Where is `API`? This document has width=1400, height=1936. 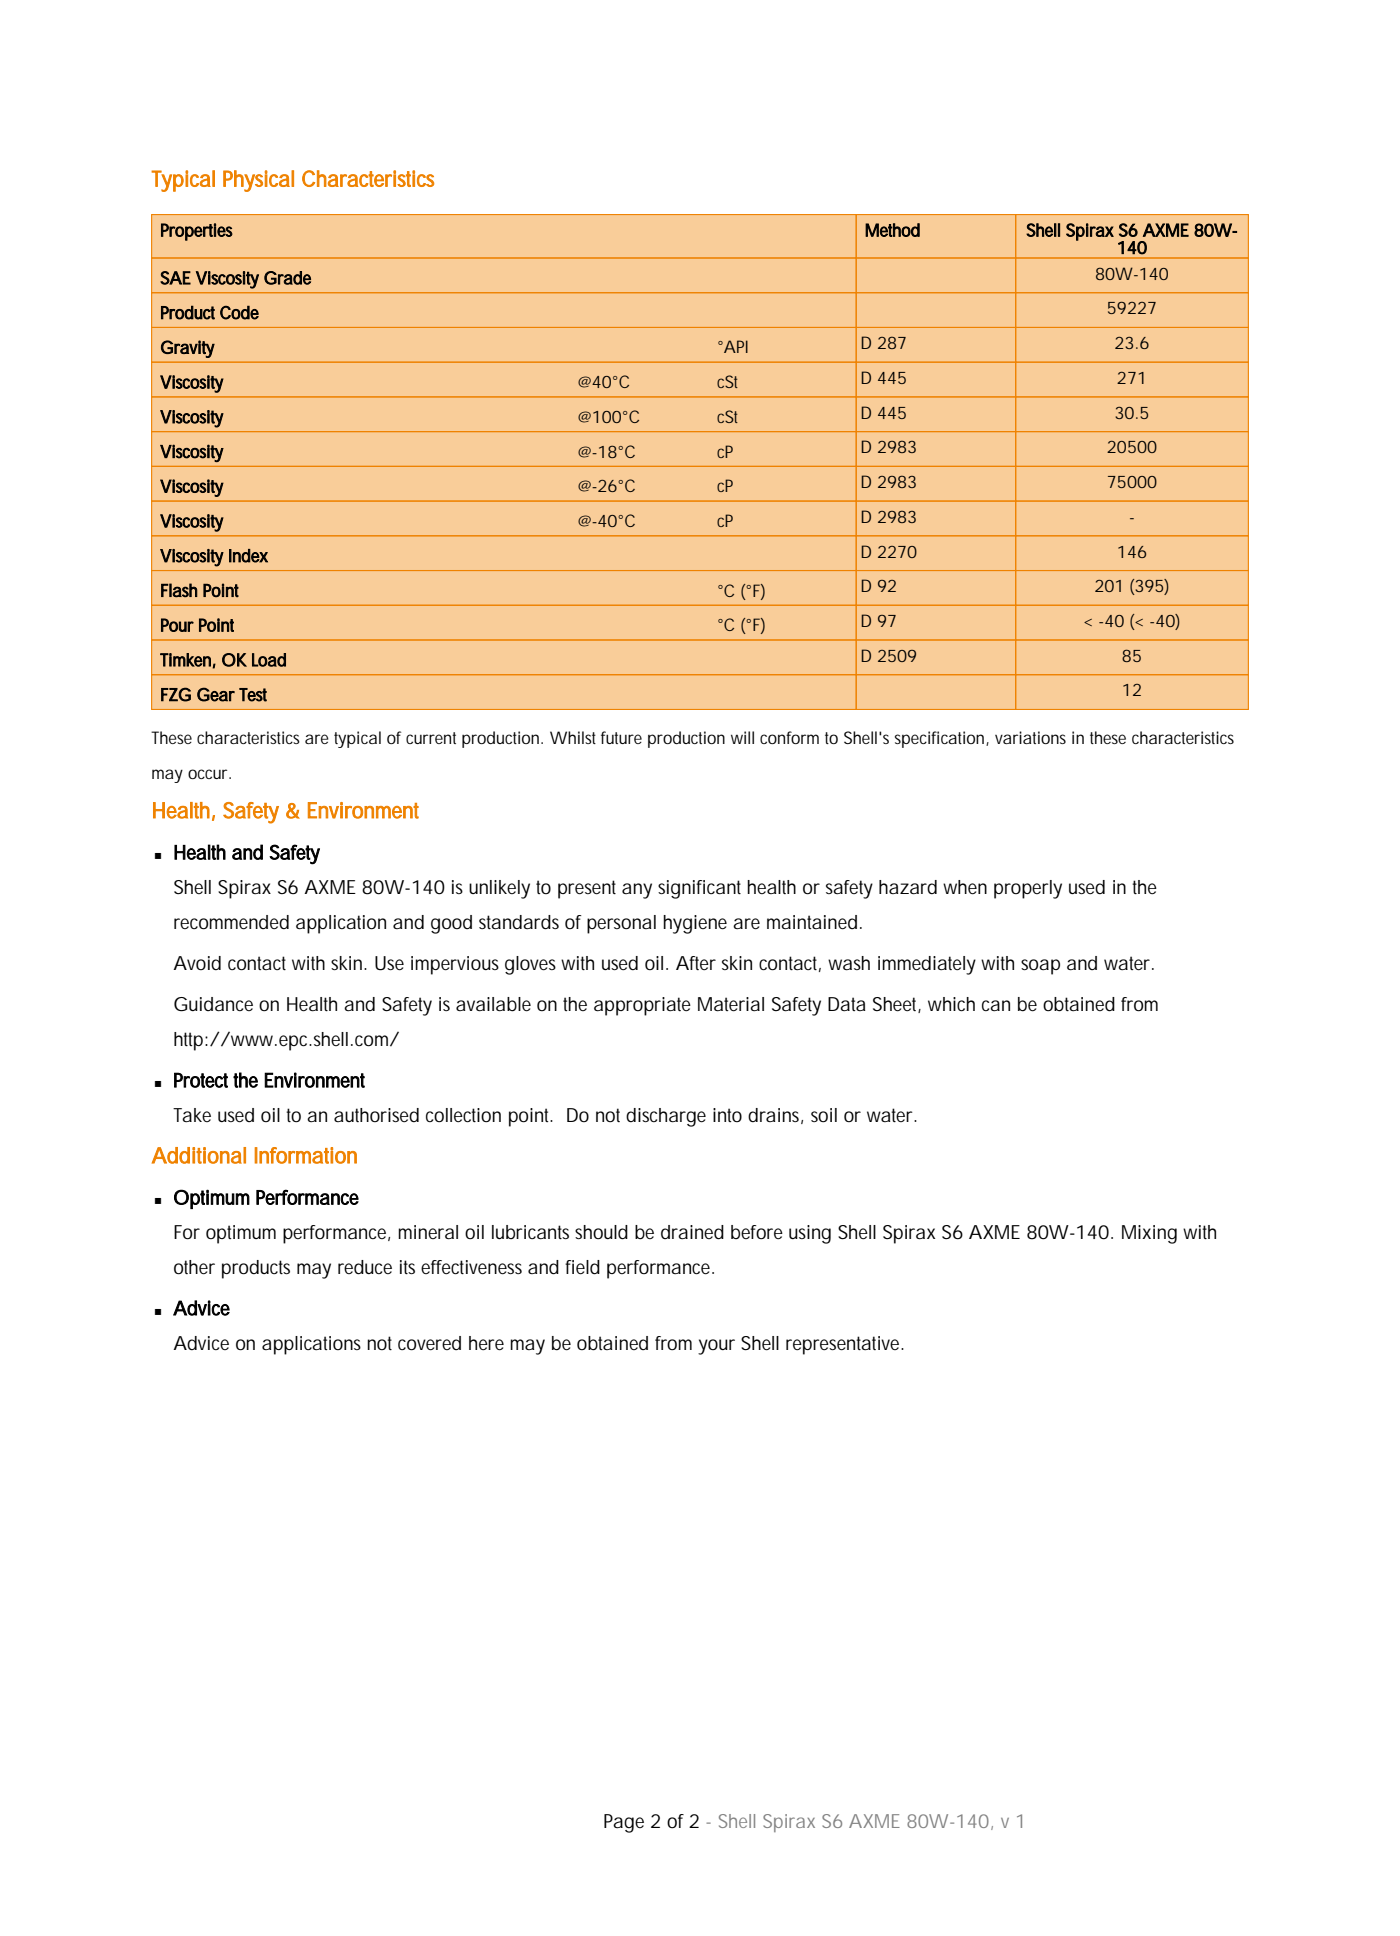 API is located at coordinates (735, 346).
